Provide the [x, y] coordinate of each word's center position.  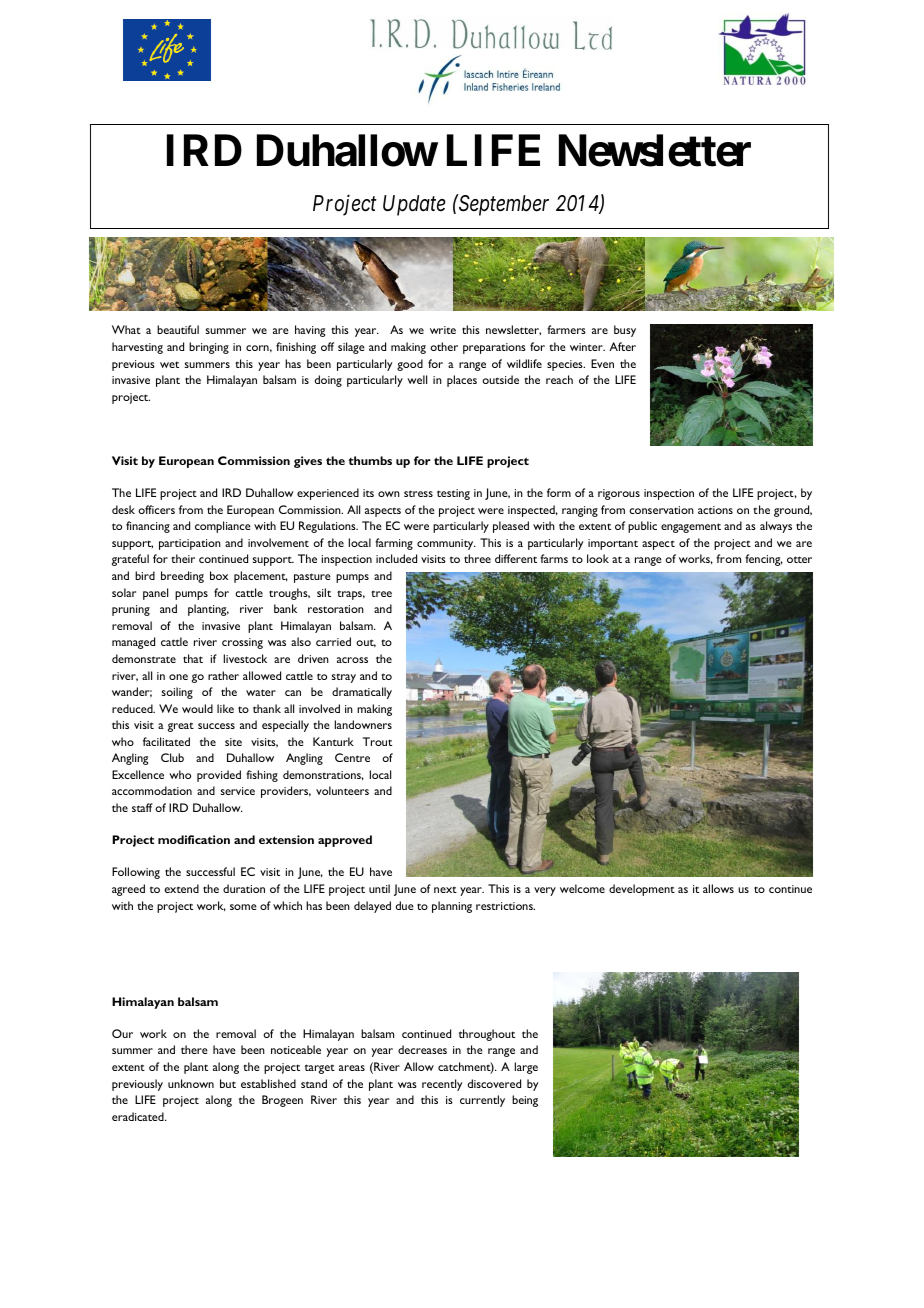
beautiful [178, 329]
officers [156, 509]
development [642, 890]
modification [194, 839]
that [193, 658]
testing [453, 494]
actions [715, 510]
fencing [764, 560]
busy [625, 331]
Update [414, 205]
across [352, 660]
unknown [191, 1083]
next [445, 889]
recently [442, 1085]
